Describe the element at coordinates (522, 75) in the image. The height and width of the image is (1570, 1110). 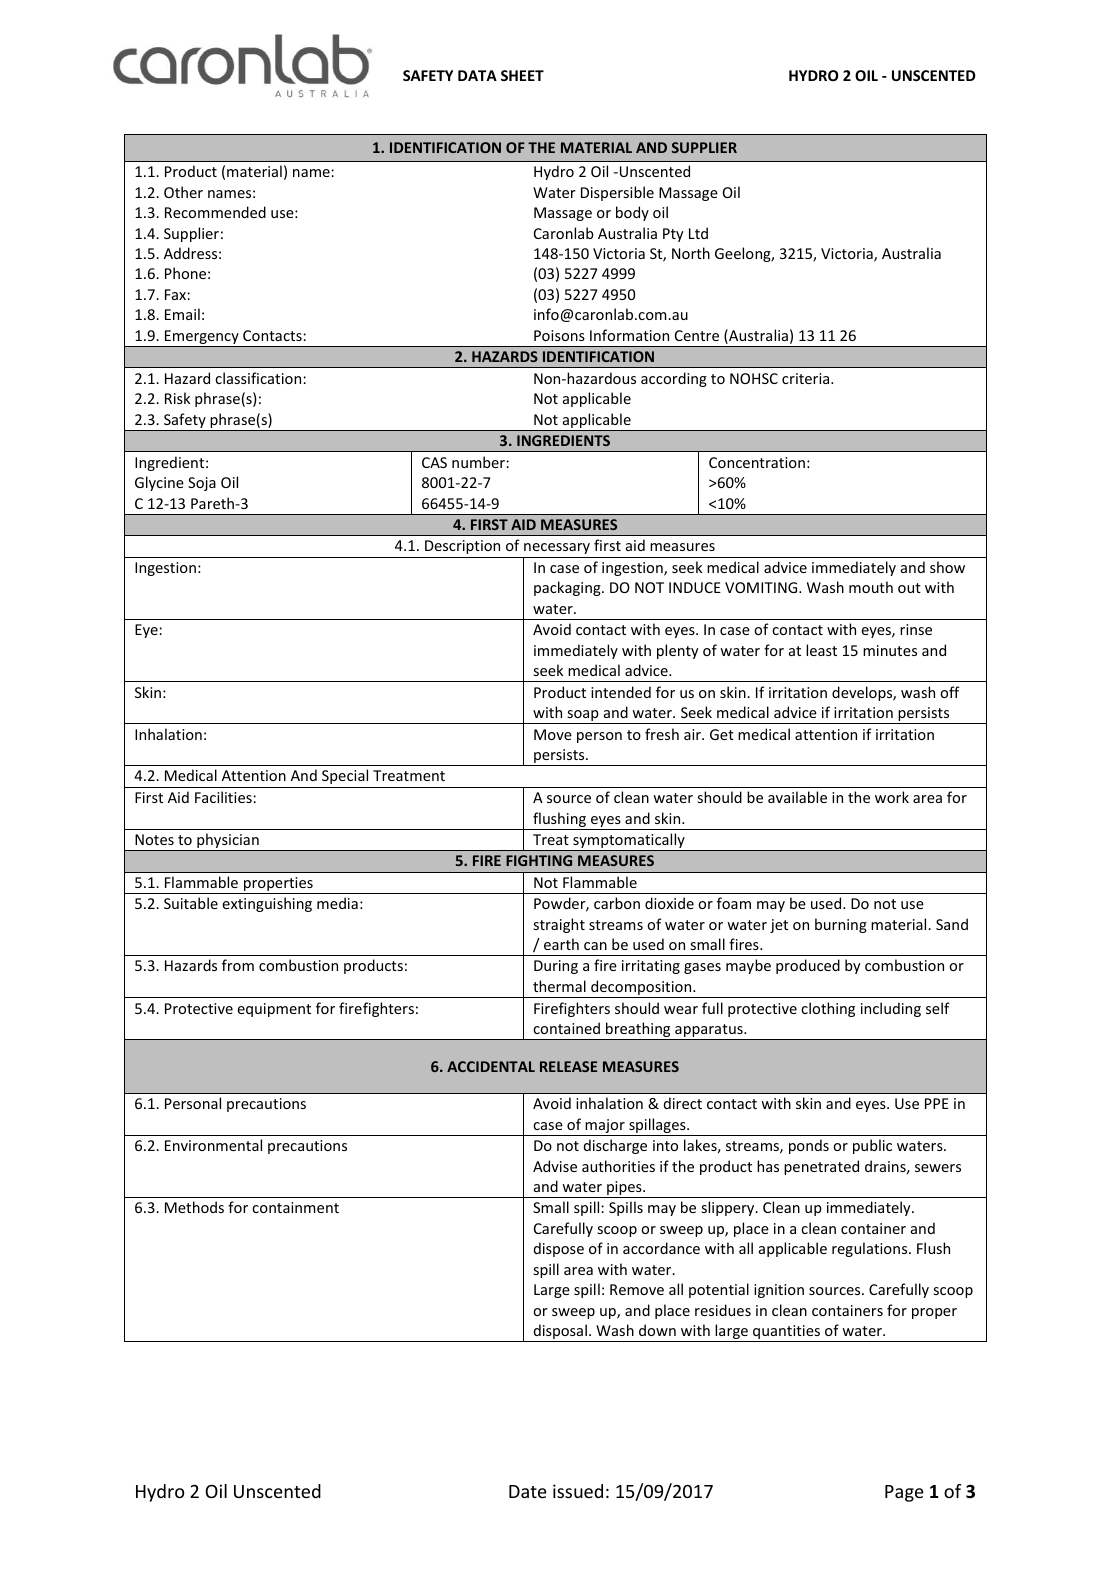
I see `SHEET` at that location.
